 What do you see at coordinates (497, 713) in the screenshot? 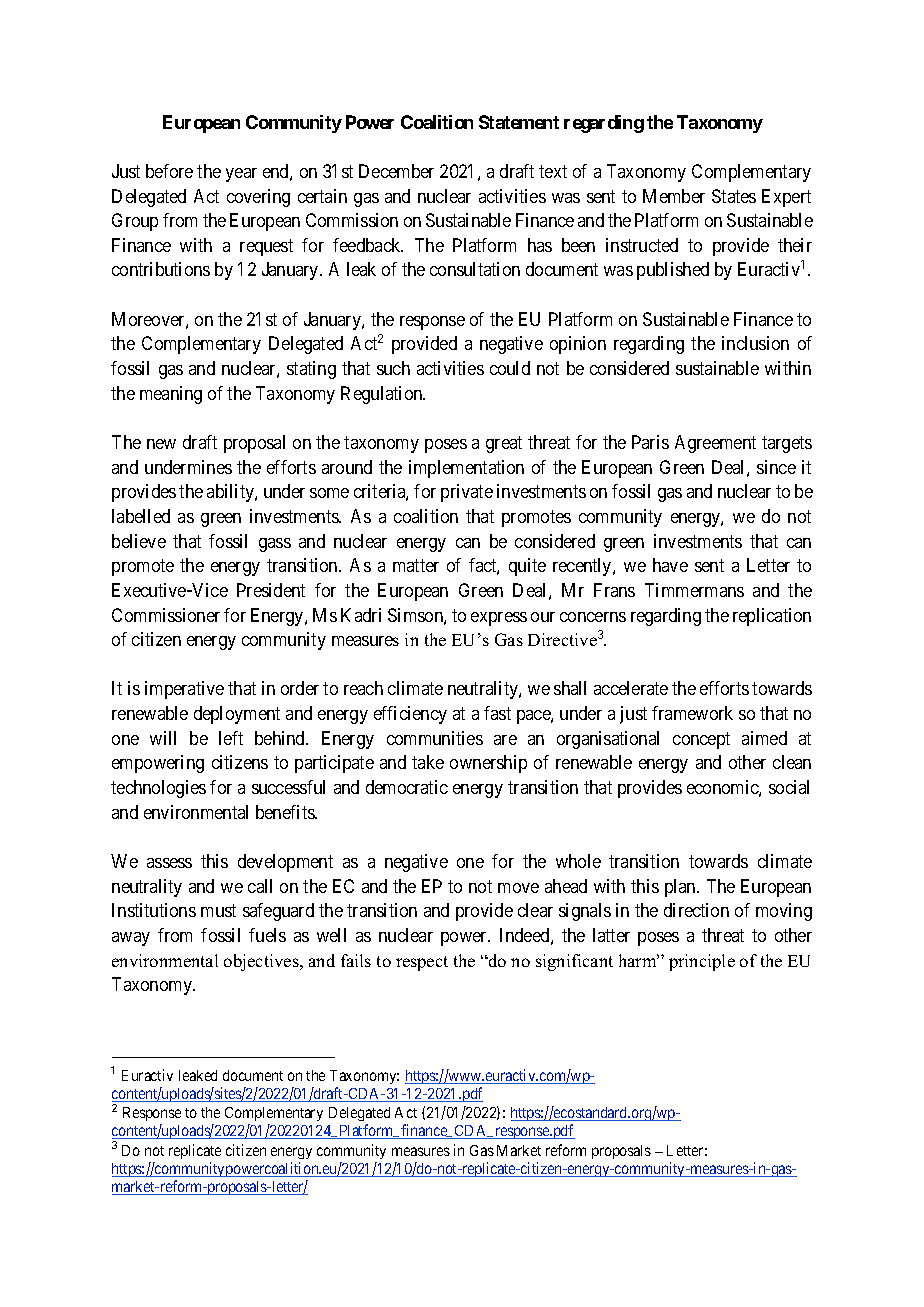
I see `fast` at bounding box center [497, 713].
